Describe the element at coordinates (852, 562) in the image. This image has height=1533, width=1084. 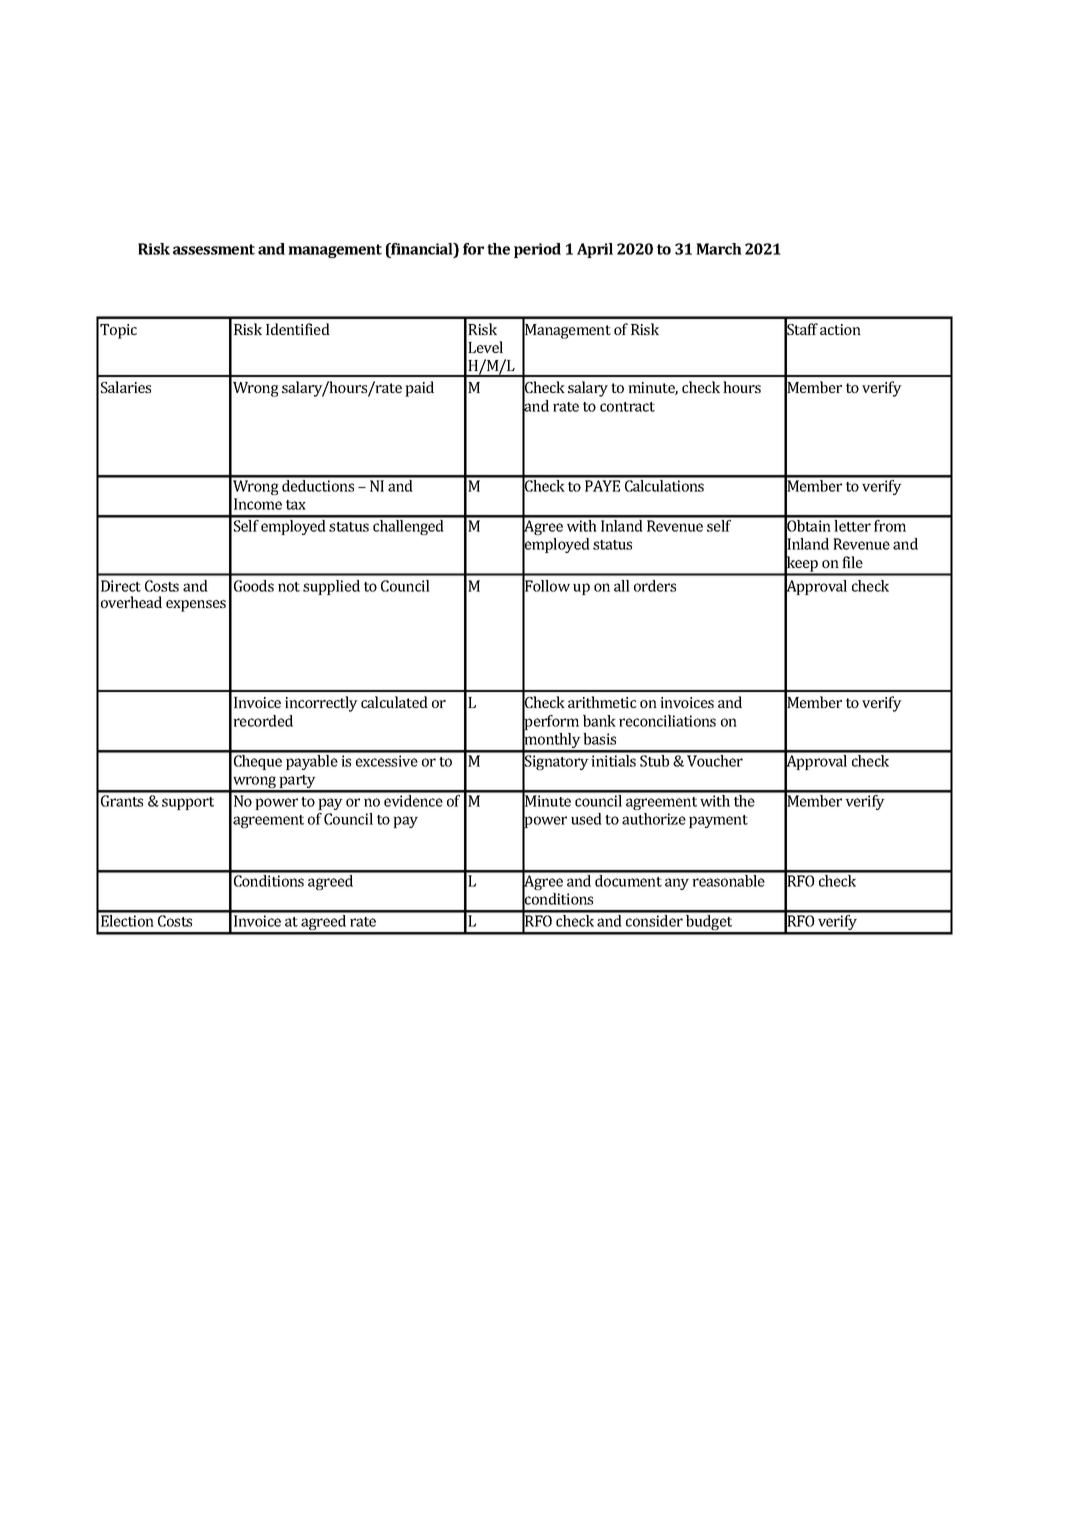
I see `file` at that location.
